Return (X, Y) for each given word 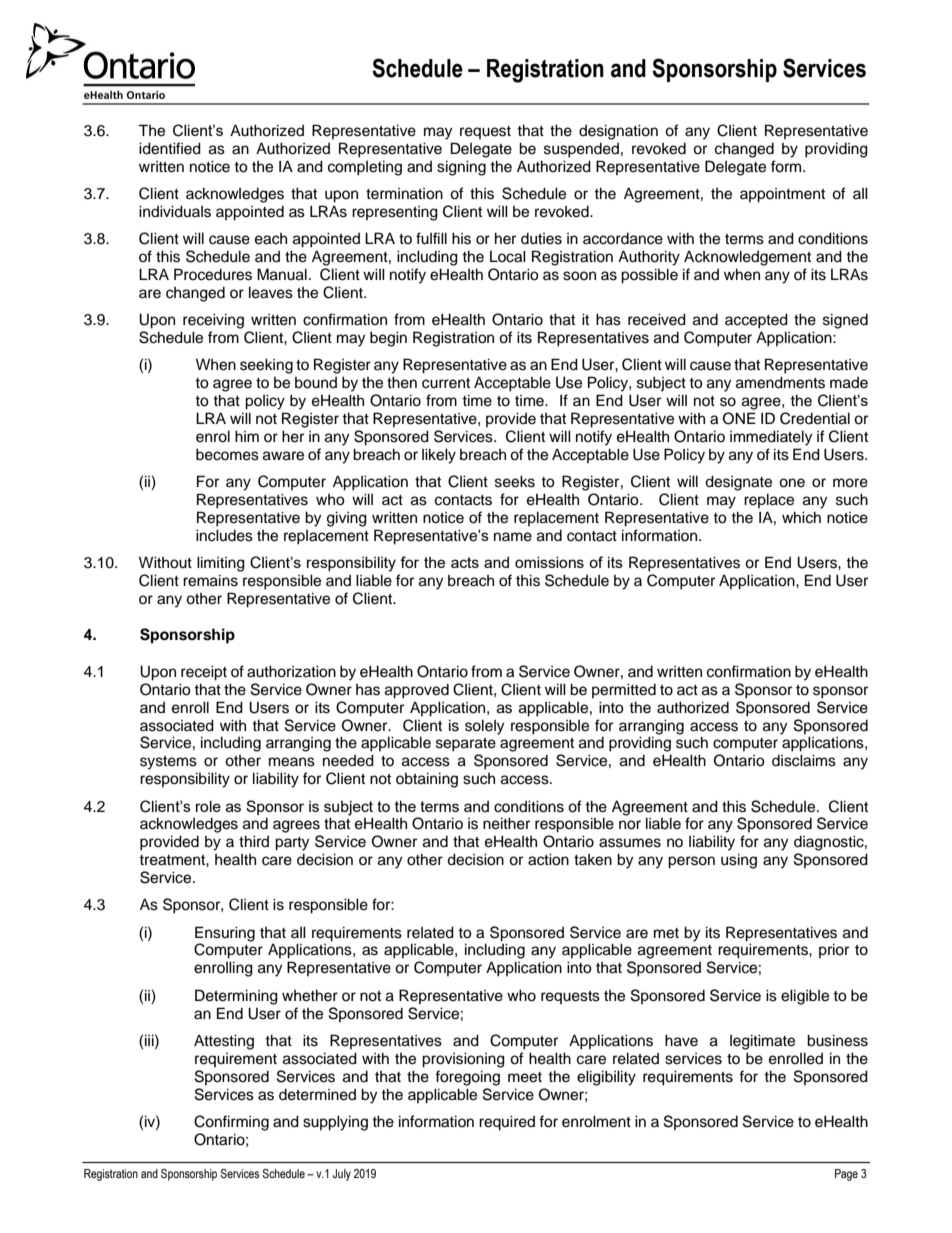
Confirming (231, 1123)
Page (846, 1175)
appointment (782, 195)
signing (461, 168)
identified (170, 148)
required (507, 1123)
